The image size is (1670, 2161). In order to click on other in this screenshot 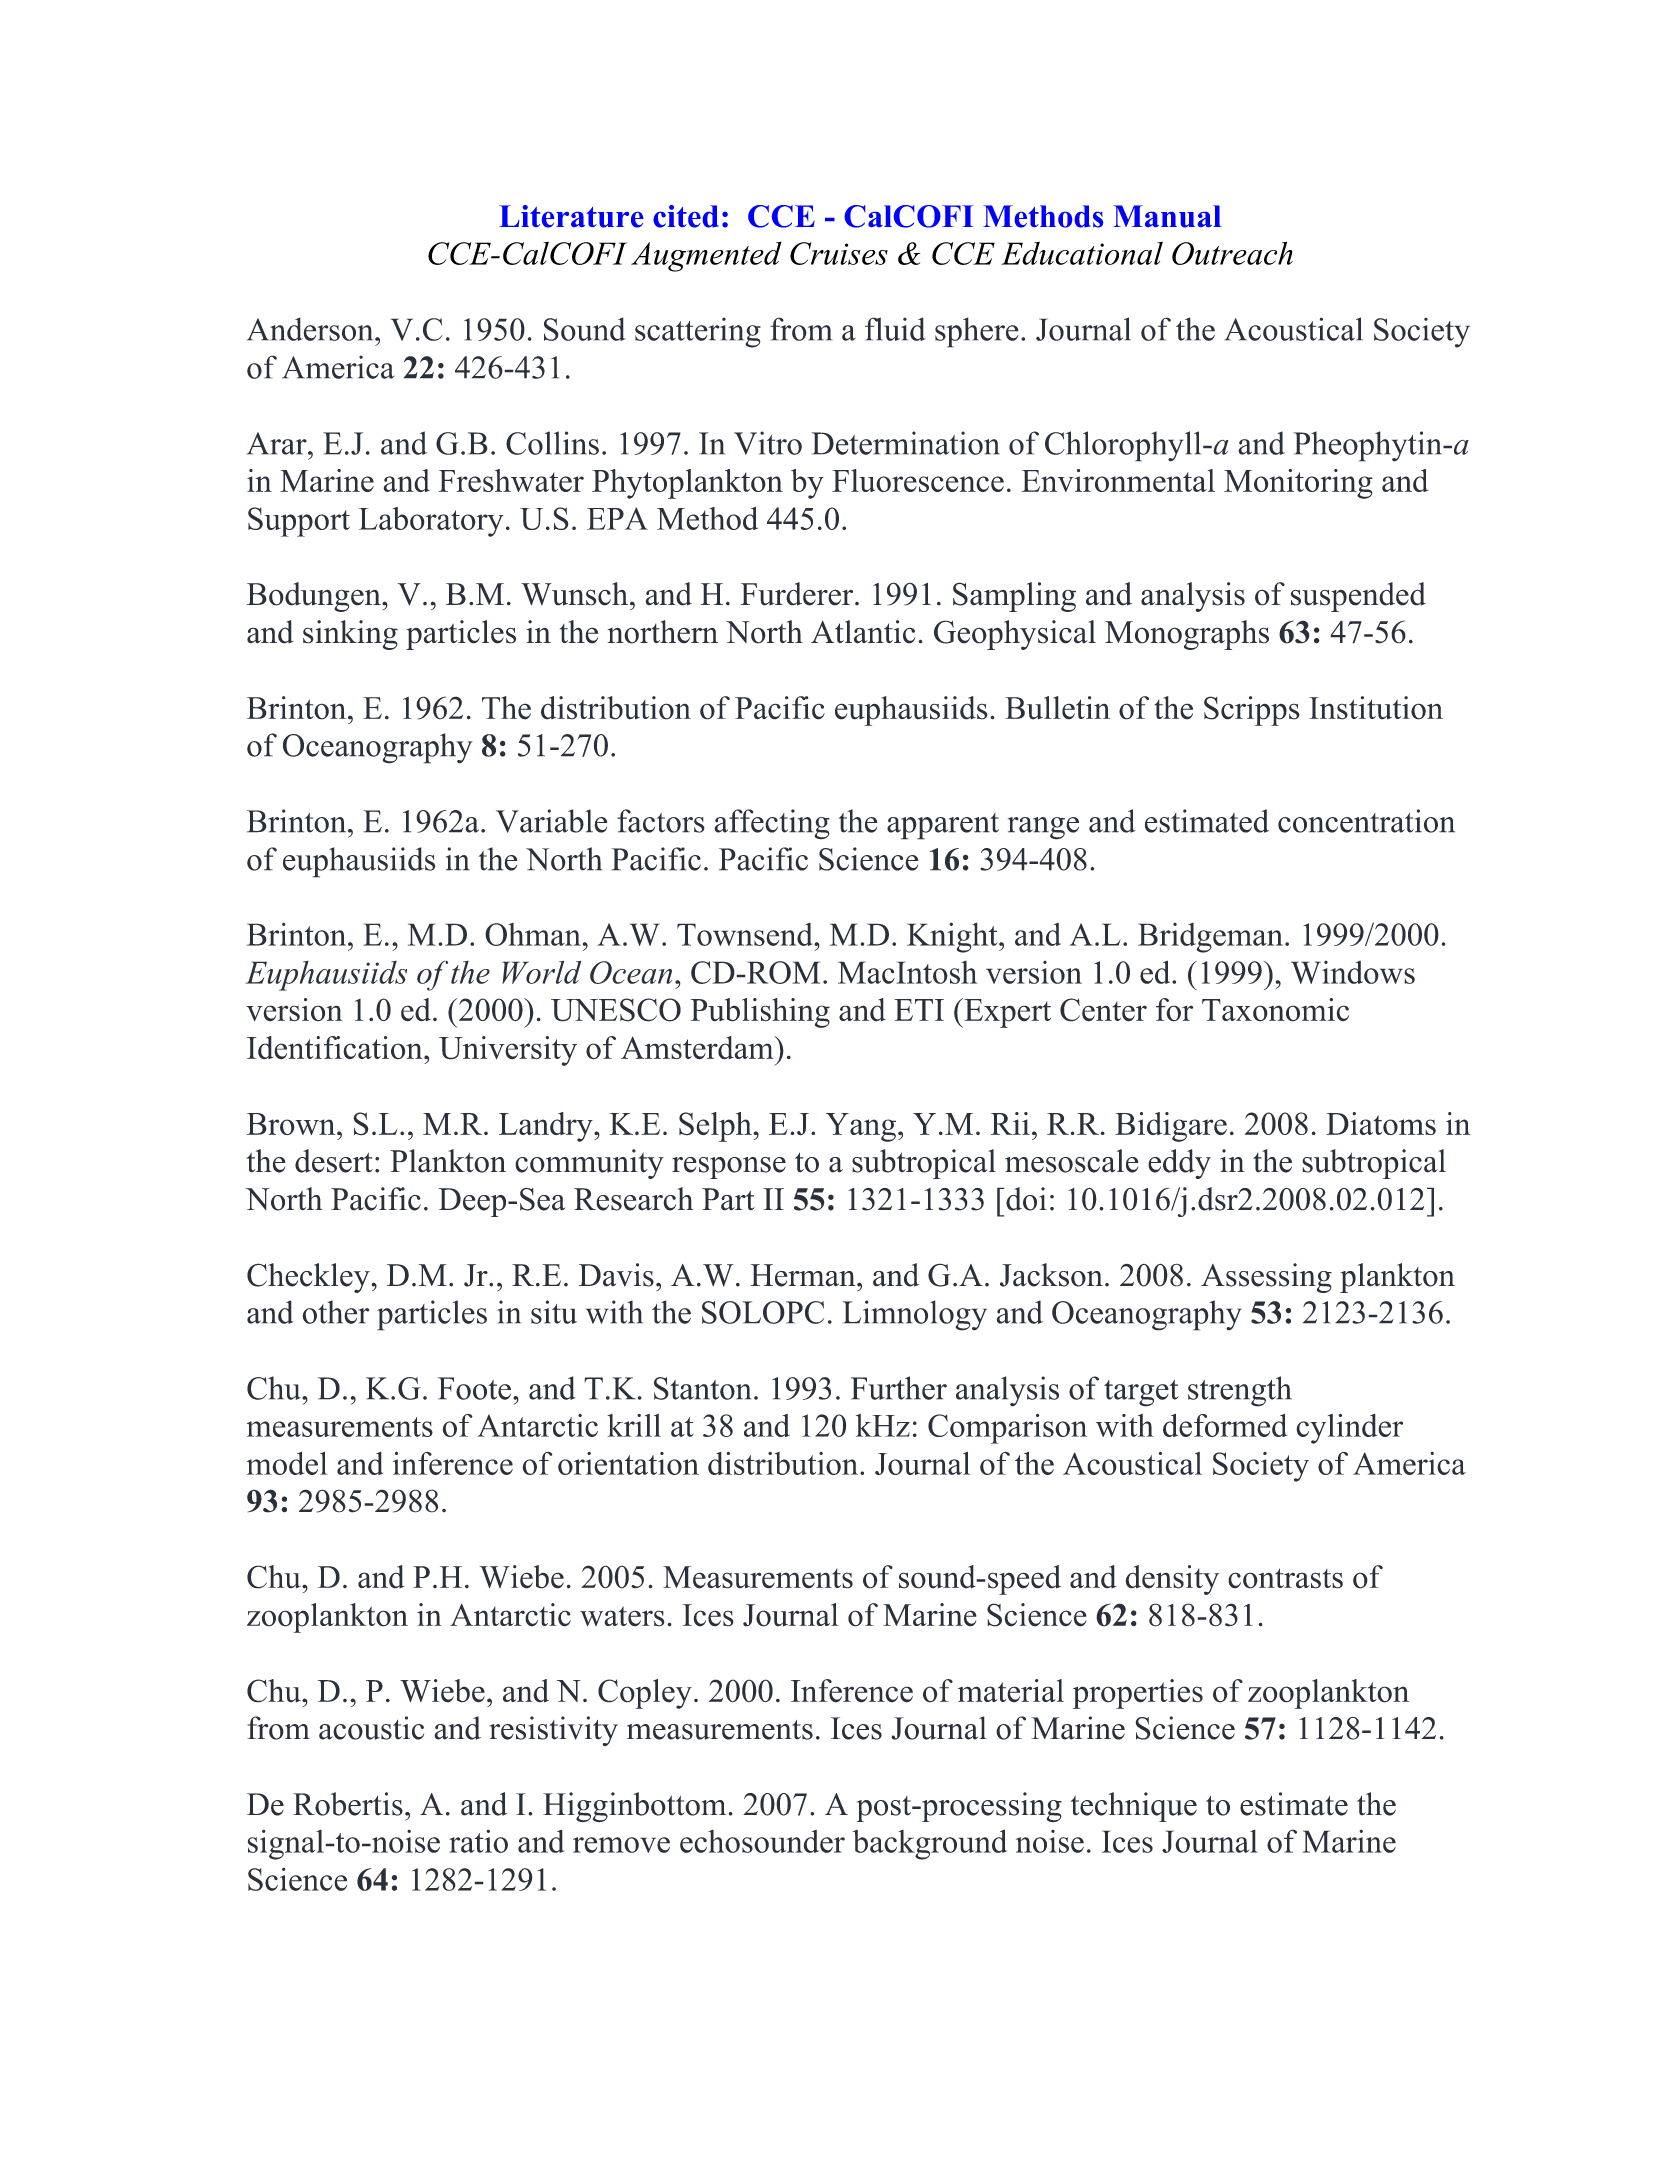, I will do `click(335, 1312)`.
